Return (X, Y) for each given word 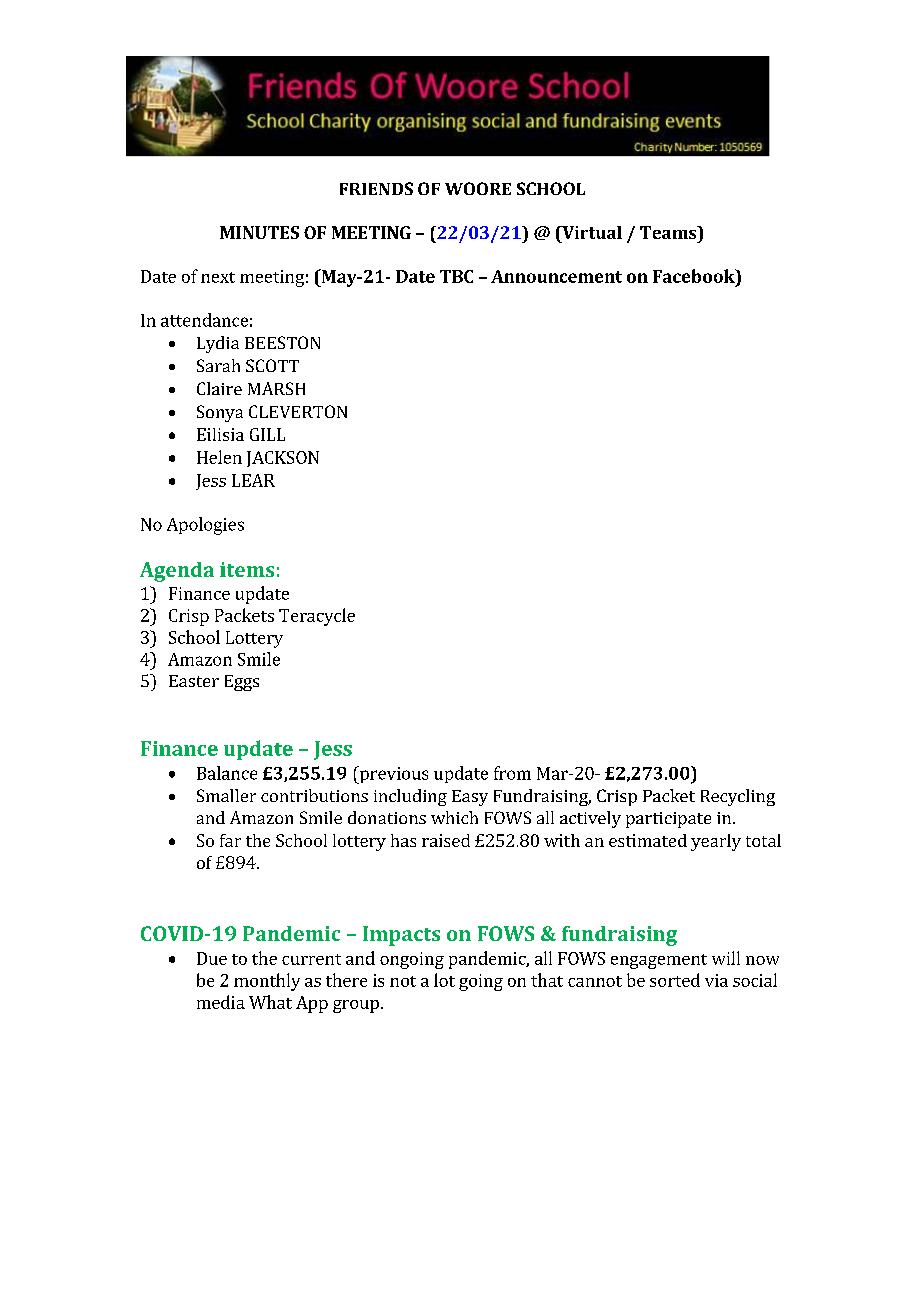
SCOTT (272, 365)
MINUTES (259, 232)
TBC (456, 276)
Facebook (695, 276)
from (512, 773)
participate (668, 820)
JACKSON (283, 459)
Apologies (205, 526)
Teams (669, 232)
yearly (716, 842)
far (230, 840)
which (454, 817)
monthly (267, 982)
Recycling (738, 797)
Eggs (242, 683)
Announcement (556, 276)
